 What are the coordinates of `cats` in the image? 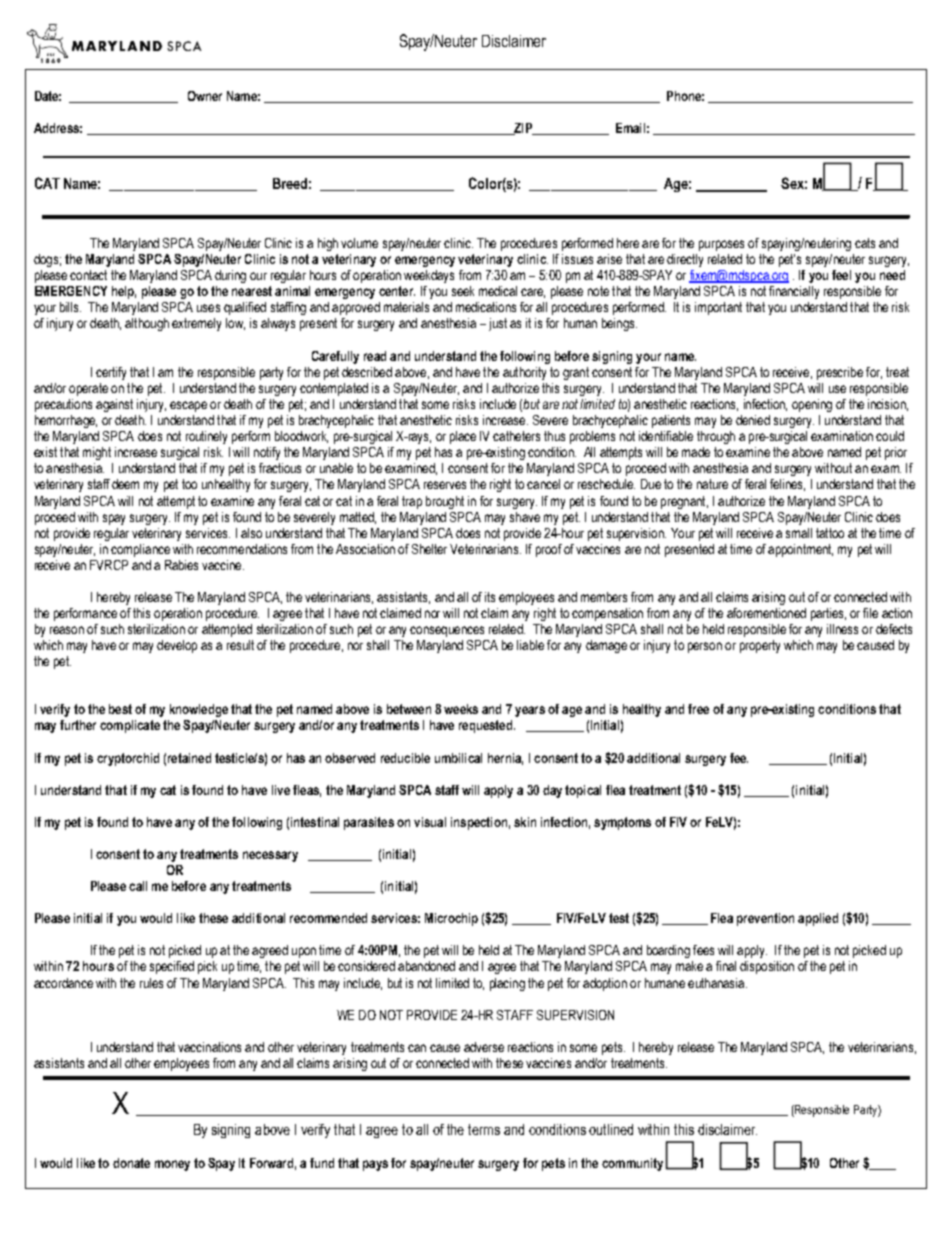 It's located at (865, 243).
